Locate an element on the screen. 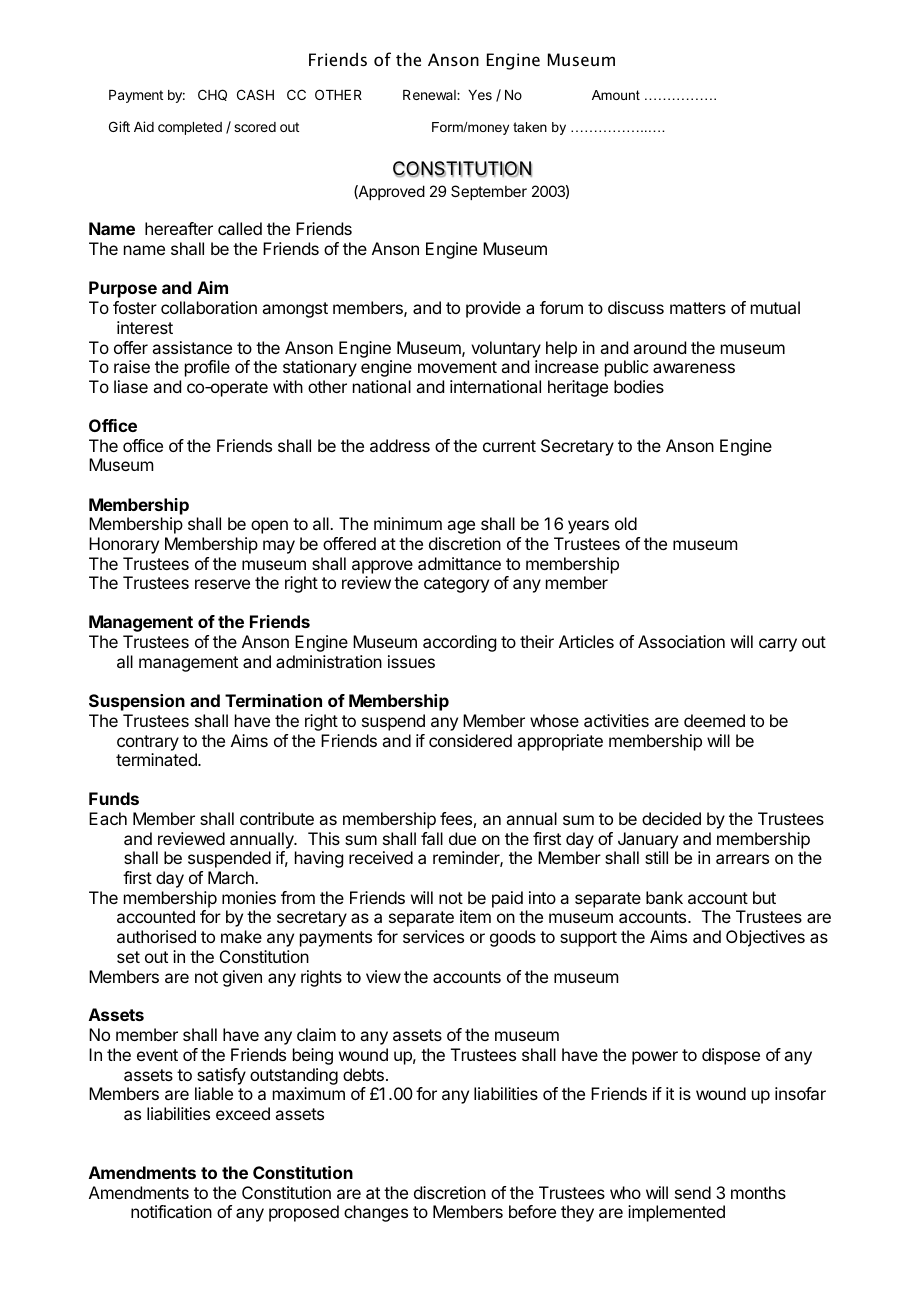 This screenshot has width=924, height=1308. authorised is located at coordinates (156, 936).
